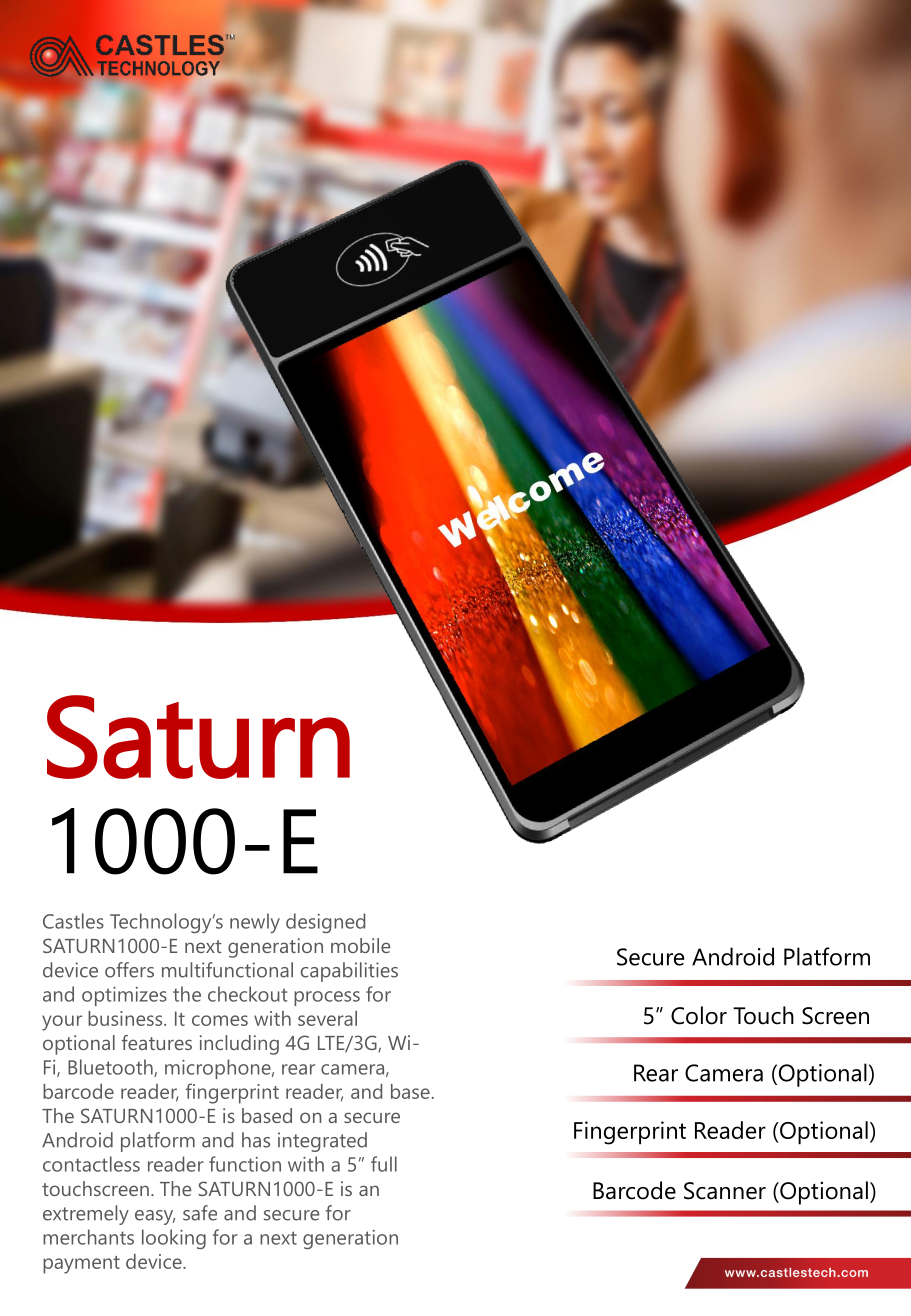 The width and height of the screenshot is (911, 1316). Describe the element at coordinates (349, 972) in the screenshot. I see `capabilities` at that location.
